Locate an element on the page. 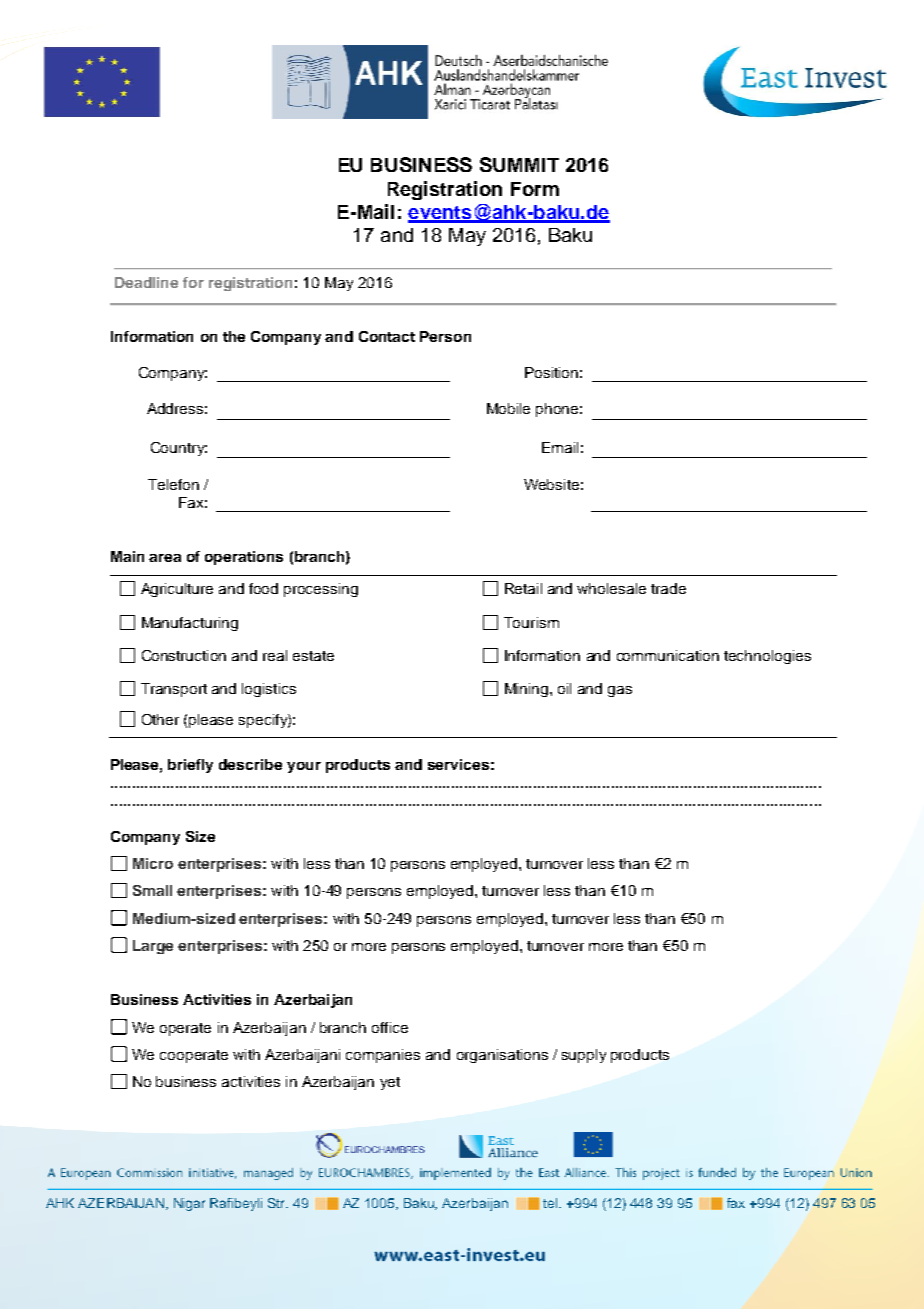  Retail is located at coordinates (523, 588).
